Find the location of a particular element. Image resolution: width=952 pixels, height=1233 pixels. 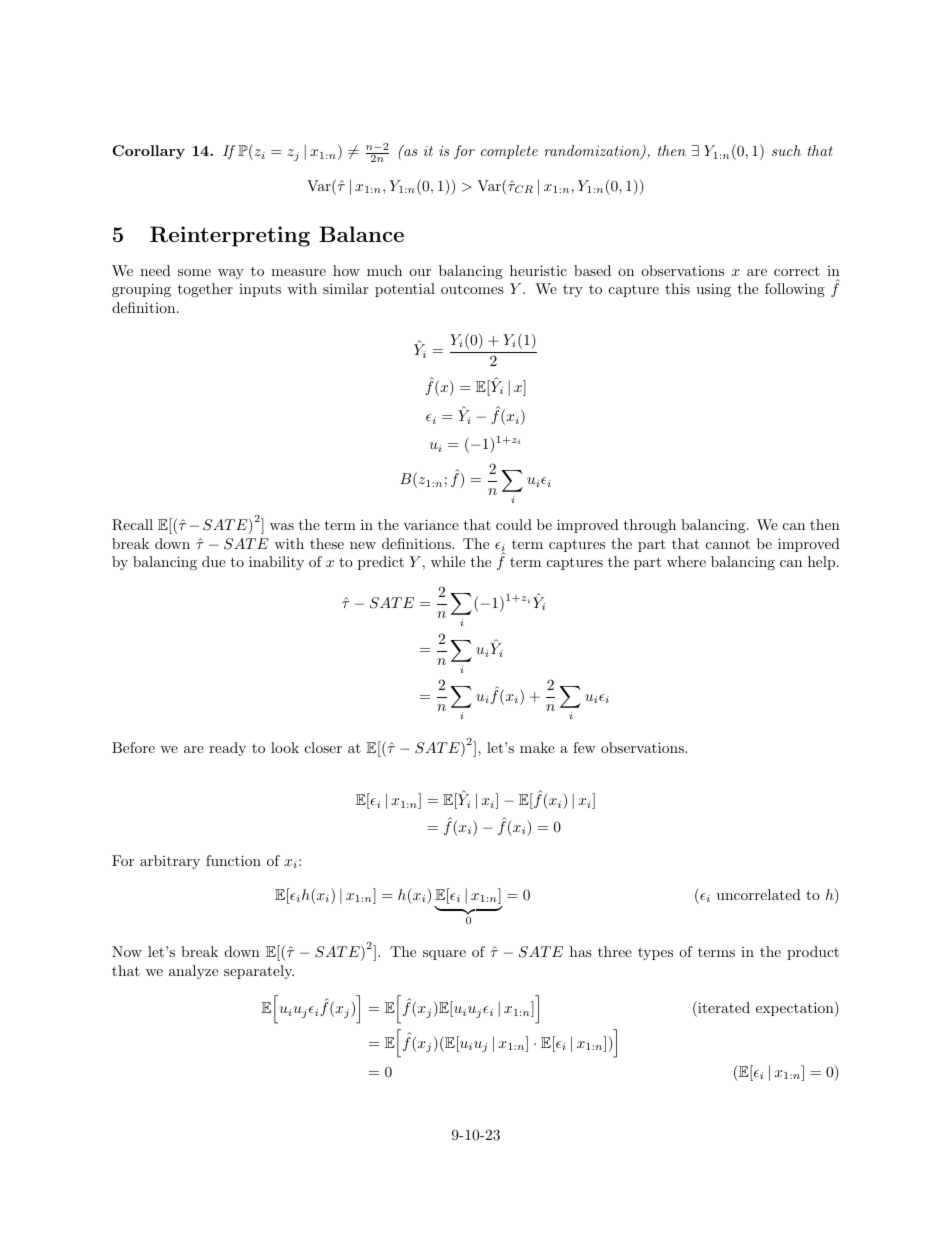

while is located at coordinates (448, 561).
